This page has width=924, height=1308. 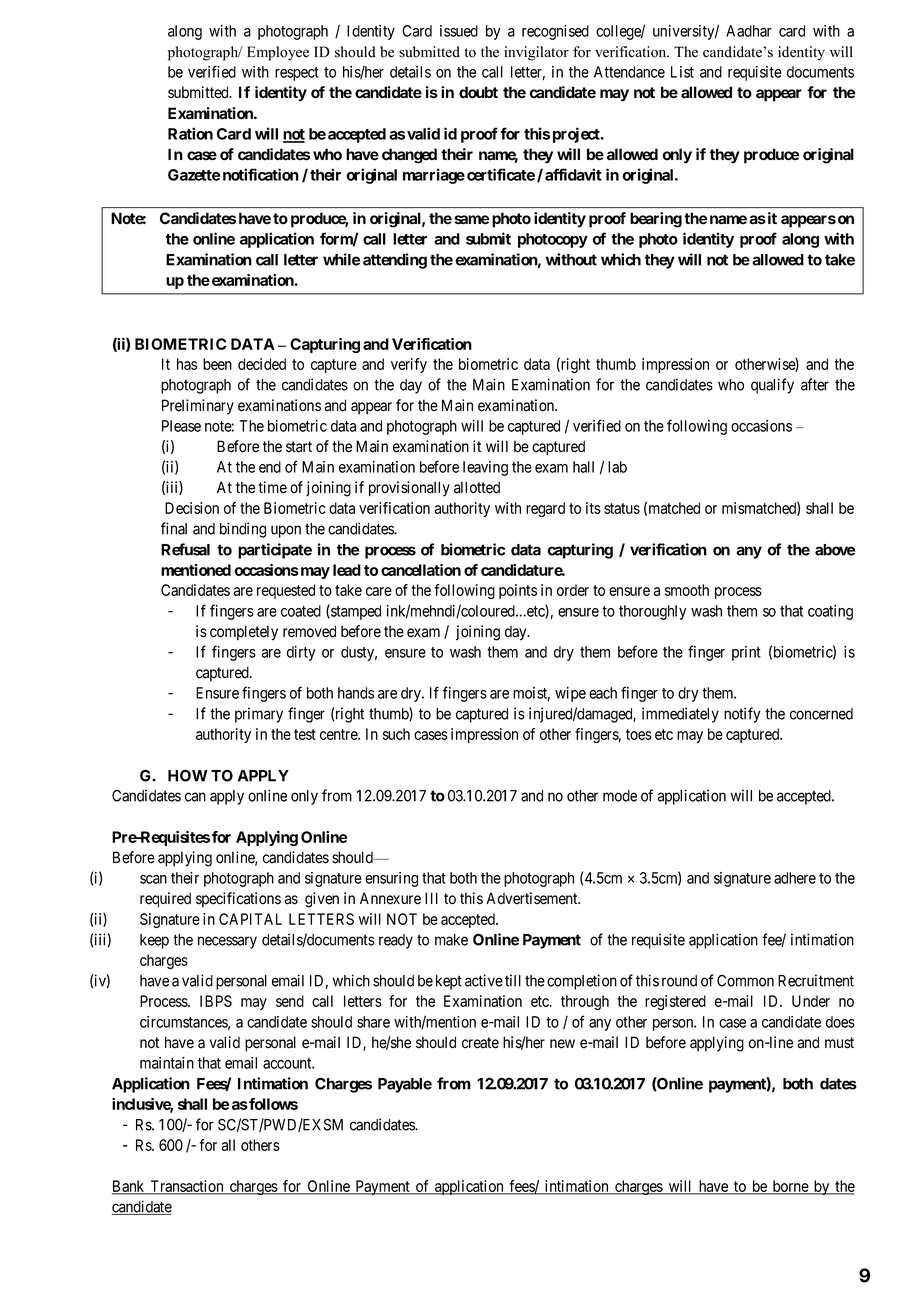 What do you see at coordinates (187, 1187) in the page?
I see `Transaction` at bounding box center [187, 1187].
